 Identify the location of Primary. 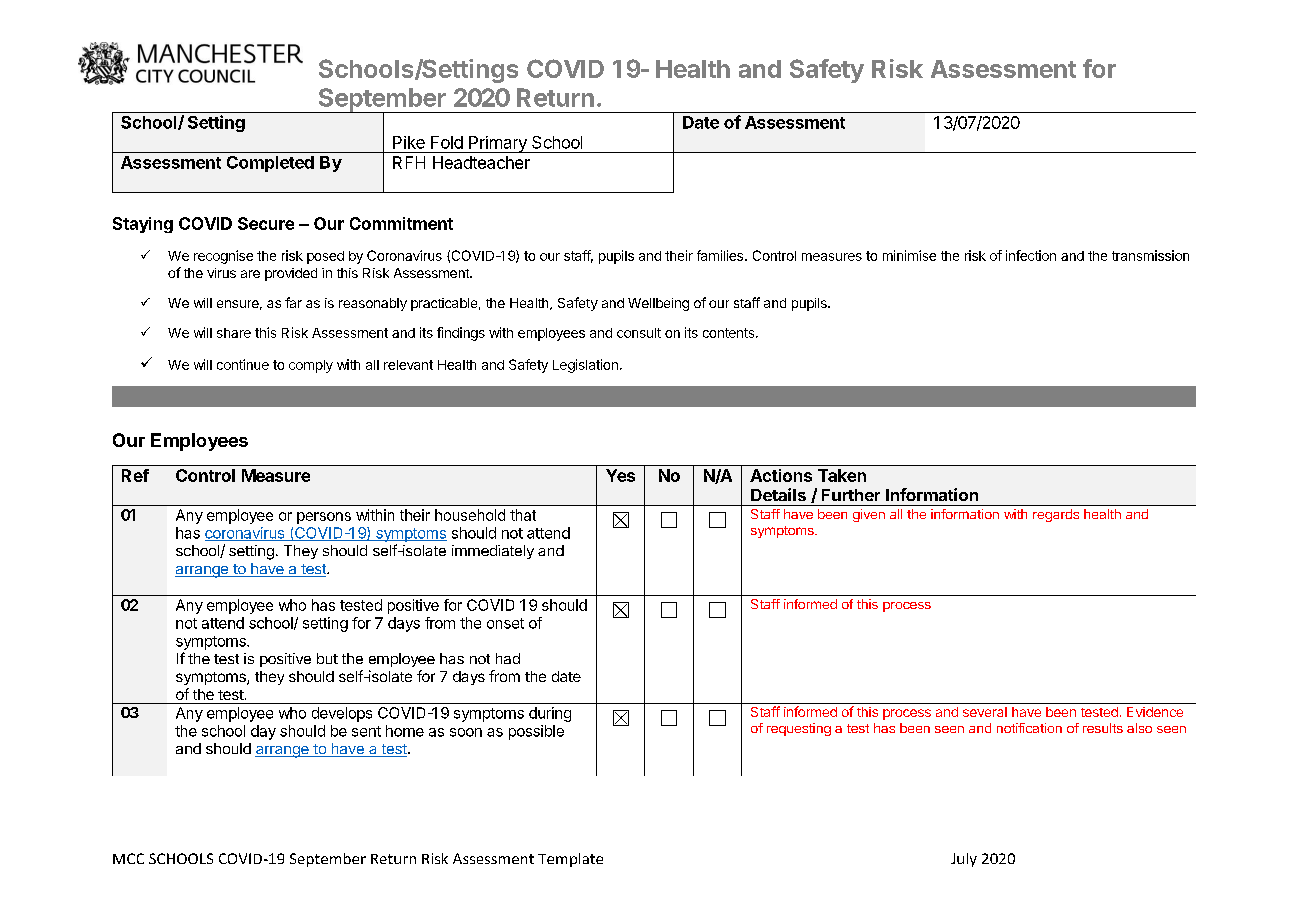
(498, 144).
